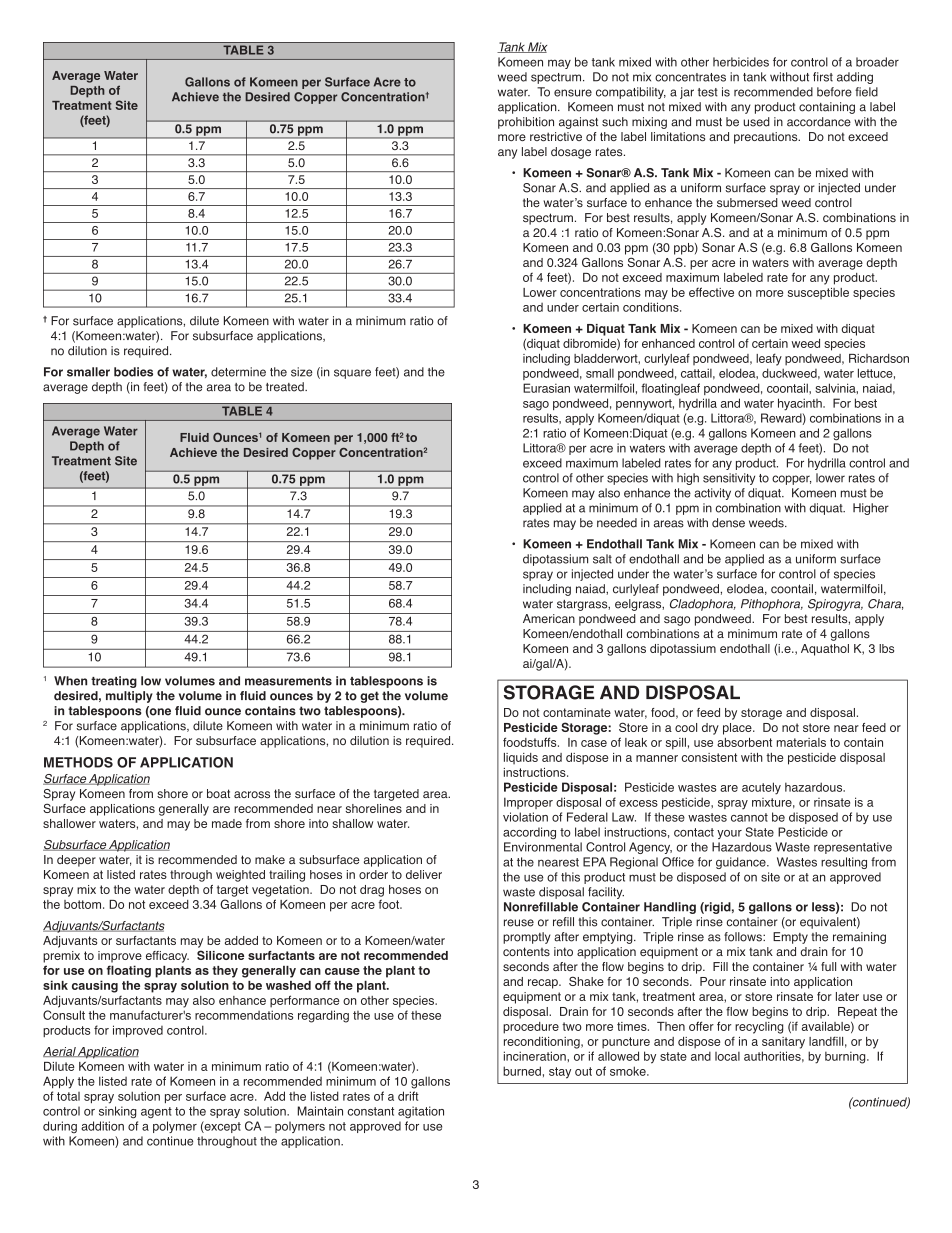 Image resolution: width=952 pixels, height=1233 pixels. I want to click on hyacinth, so click(801, 404).
